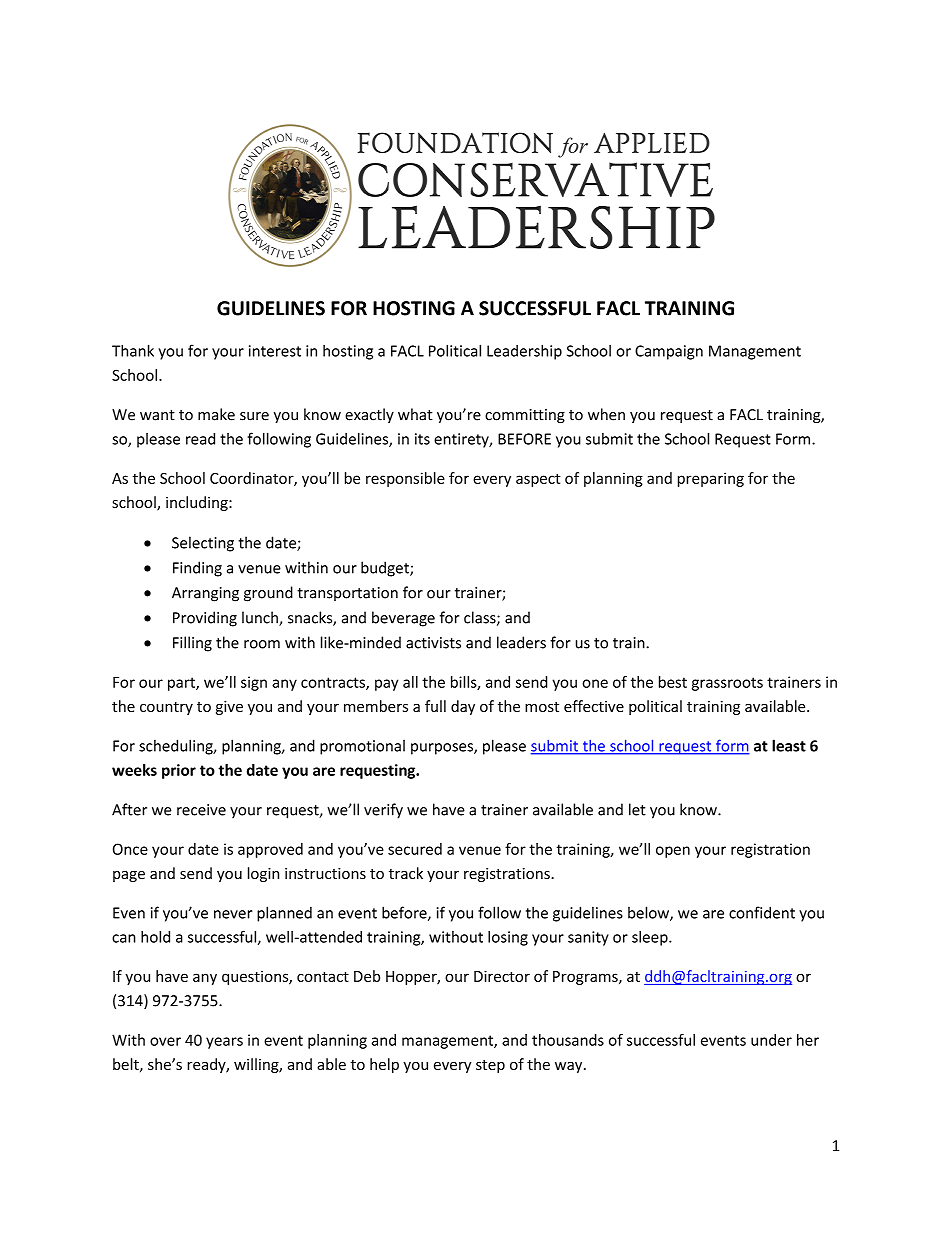  I want to click on under, so click(771, 1040).
